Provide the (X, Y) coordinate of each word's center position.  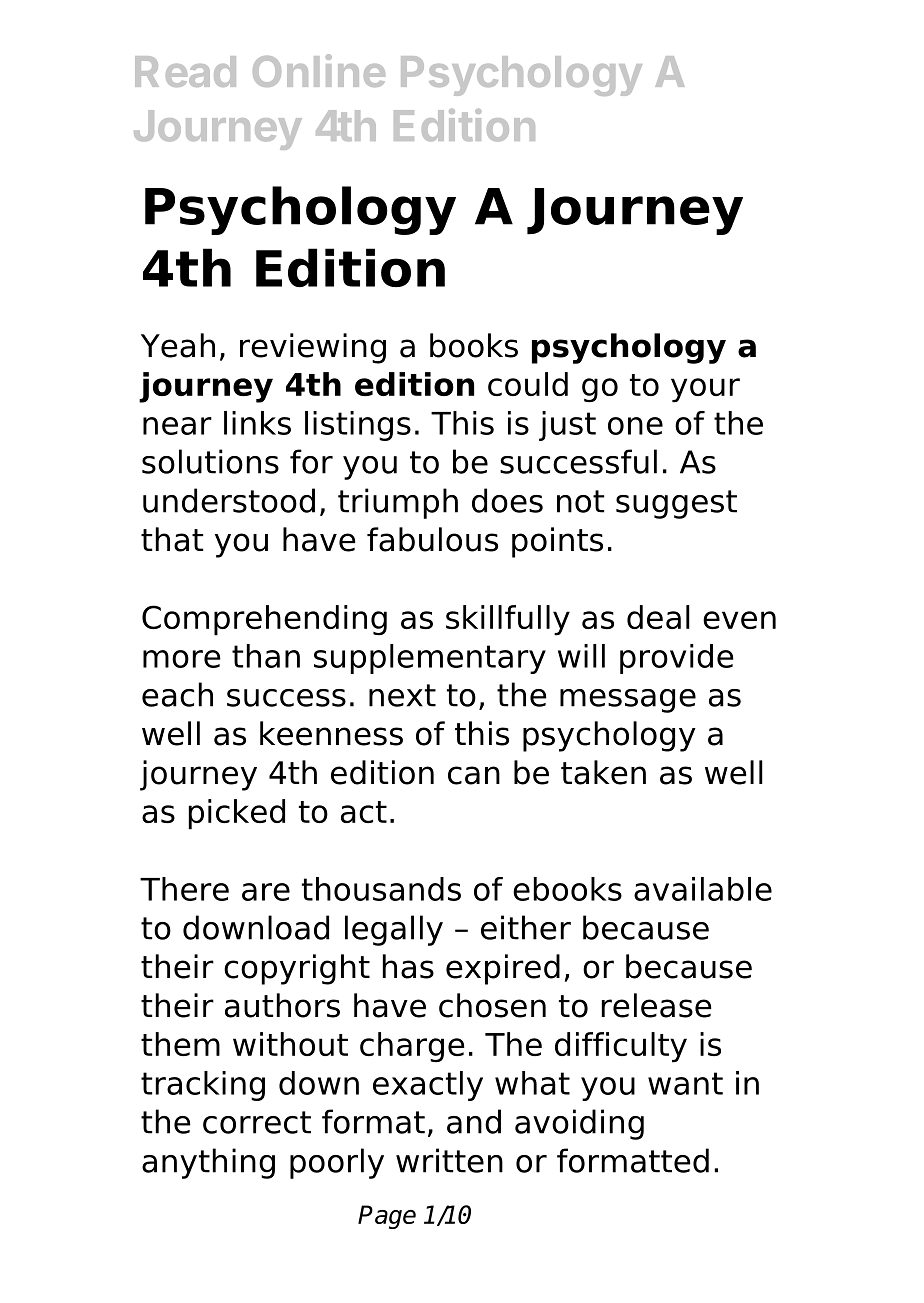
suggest (676, 504)
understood (229, 500)
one (635, 426)
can (474, 775)
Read (185, 71)
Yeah (178, 345)
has (408, 966)
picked (237, 814)
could (528, 384)
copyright (297, 969)
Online (319, 70)
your (705, 390)
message (628, 701)
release (657, 1005)
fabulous (432, 539)
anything (208, 1163)
